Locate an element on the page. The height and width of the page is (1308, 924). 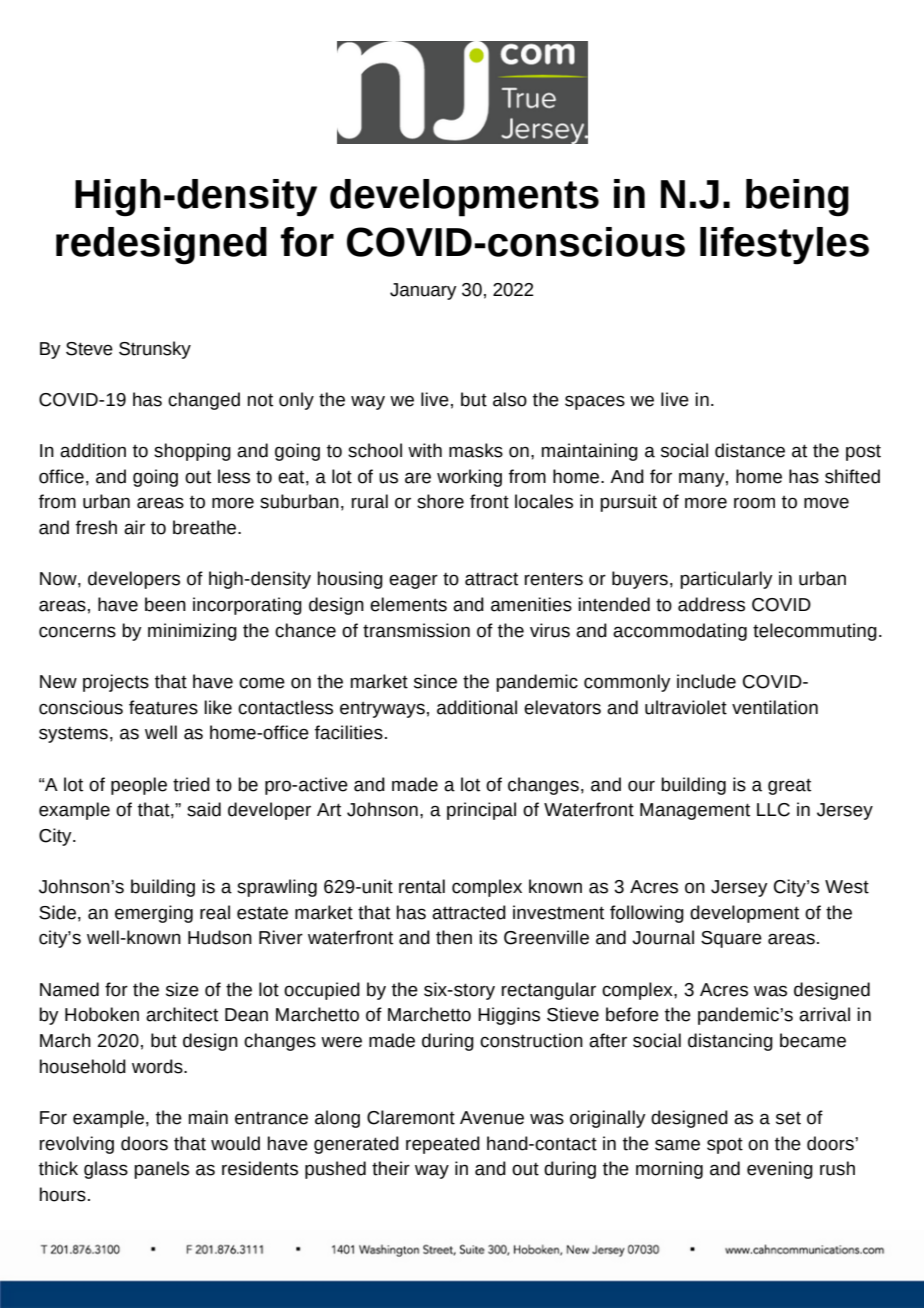
particularly is located at coordinates (726, 580).
